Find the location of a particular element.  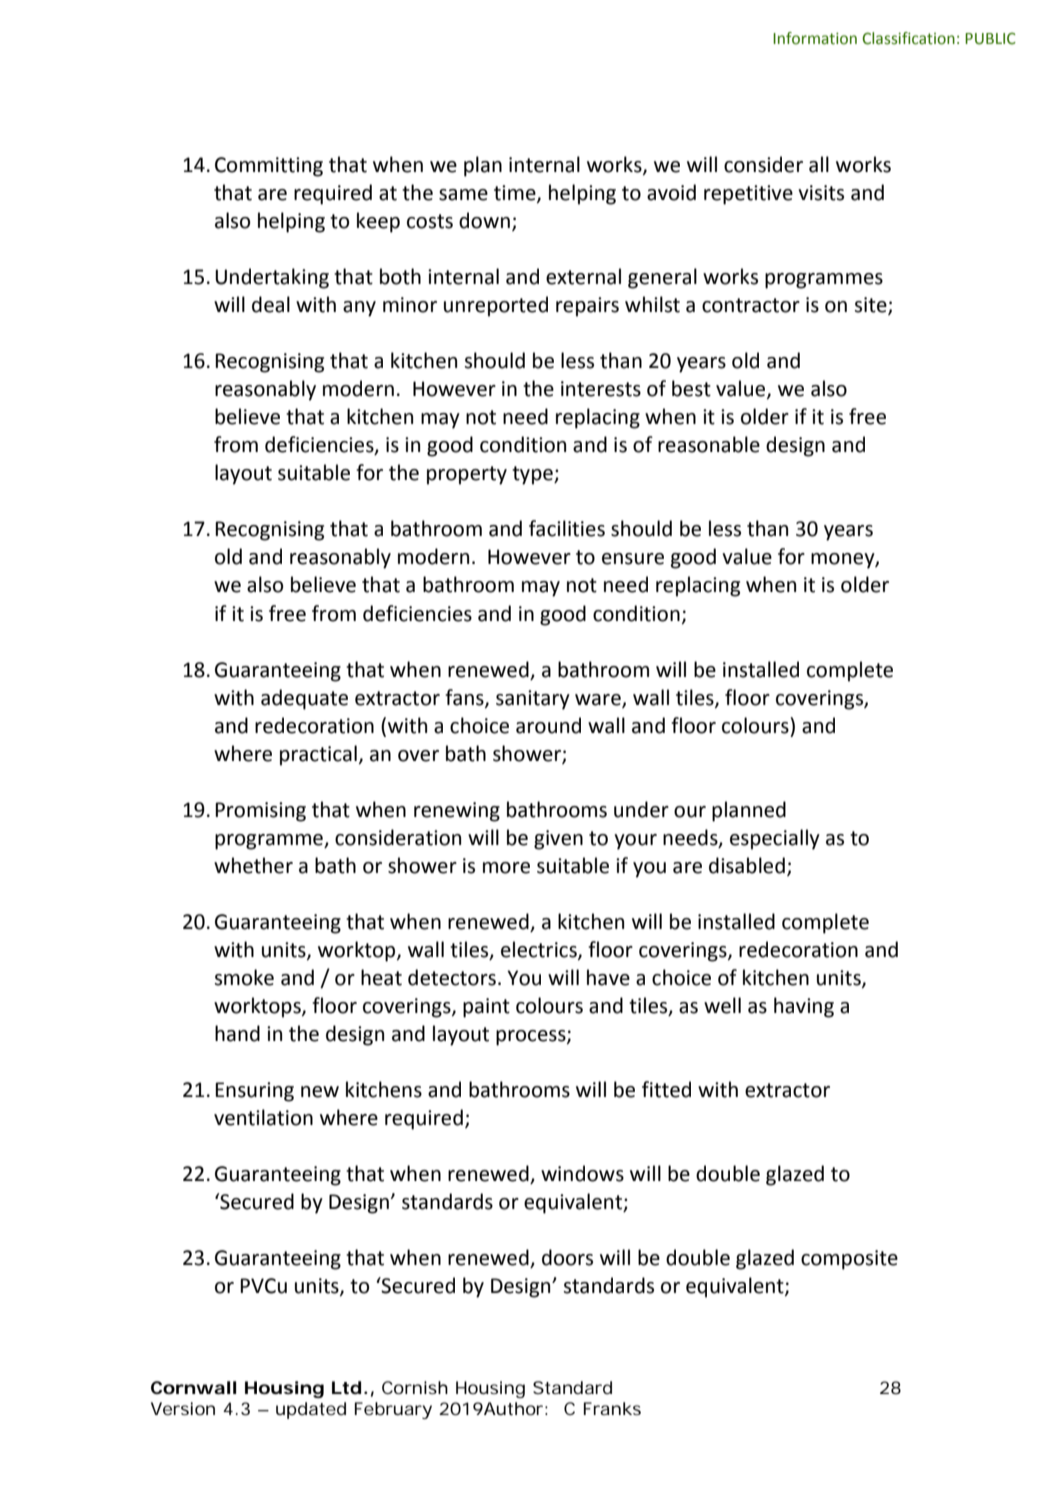

especially is located at coordinates (775, 839).
